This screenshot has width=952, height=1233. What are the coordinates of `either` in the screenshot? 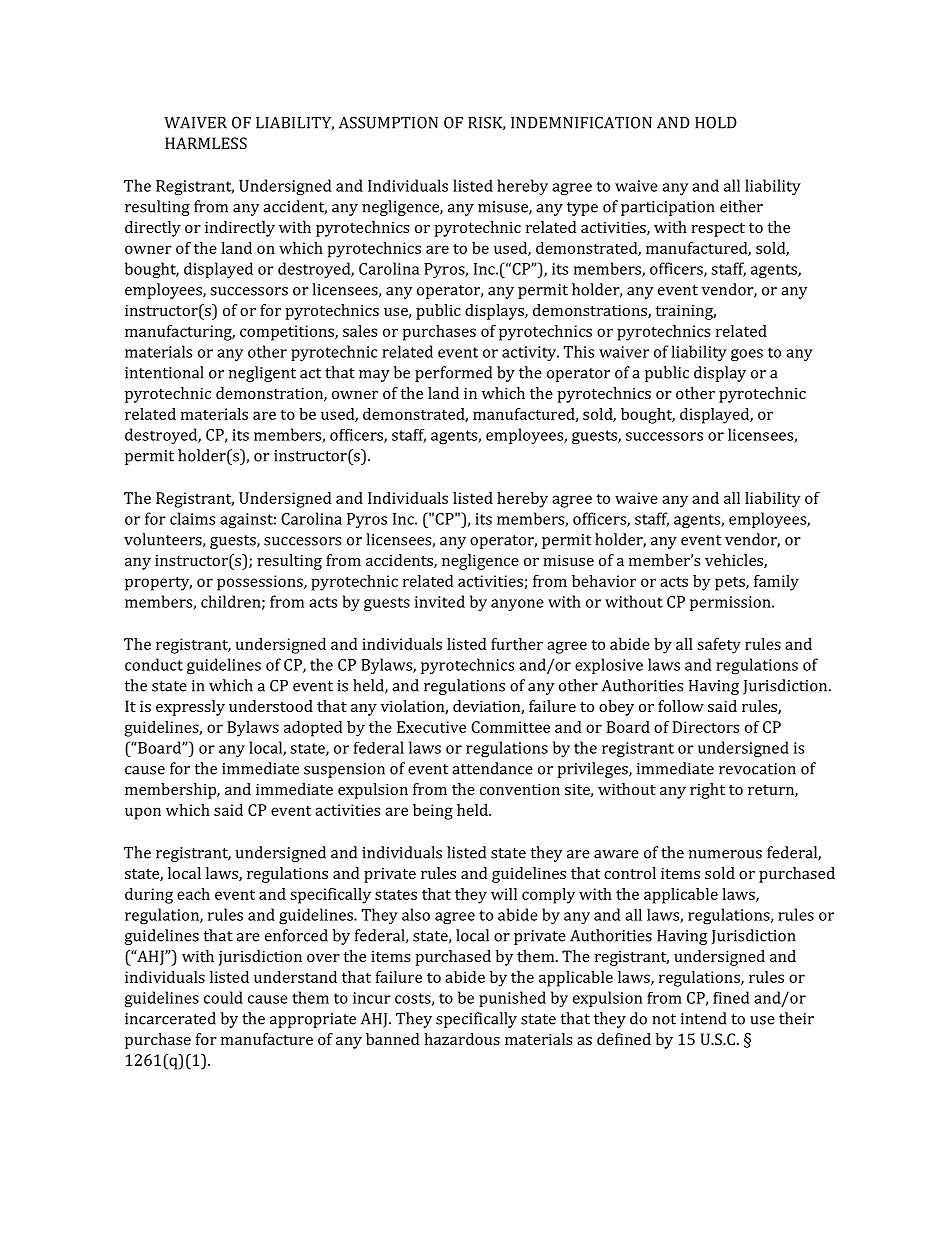 It's located at (741, 206).
